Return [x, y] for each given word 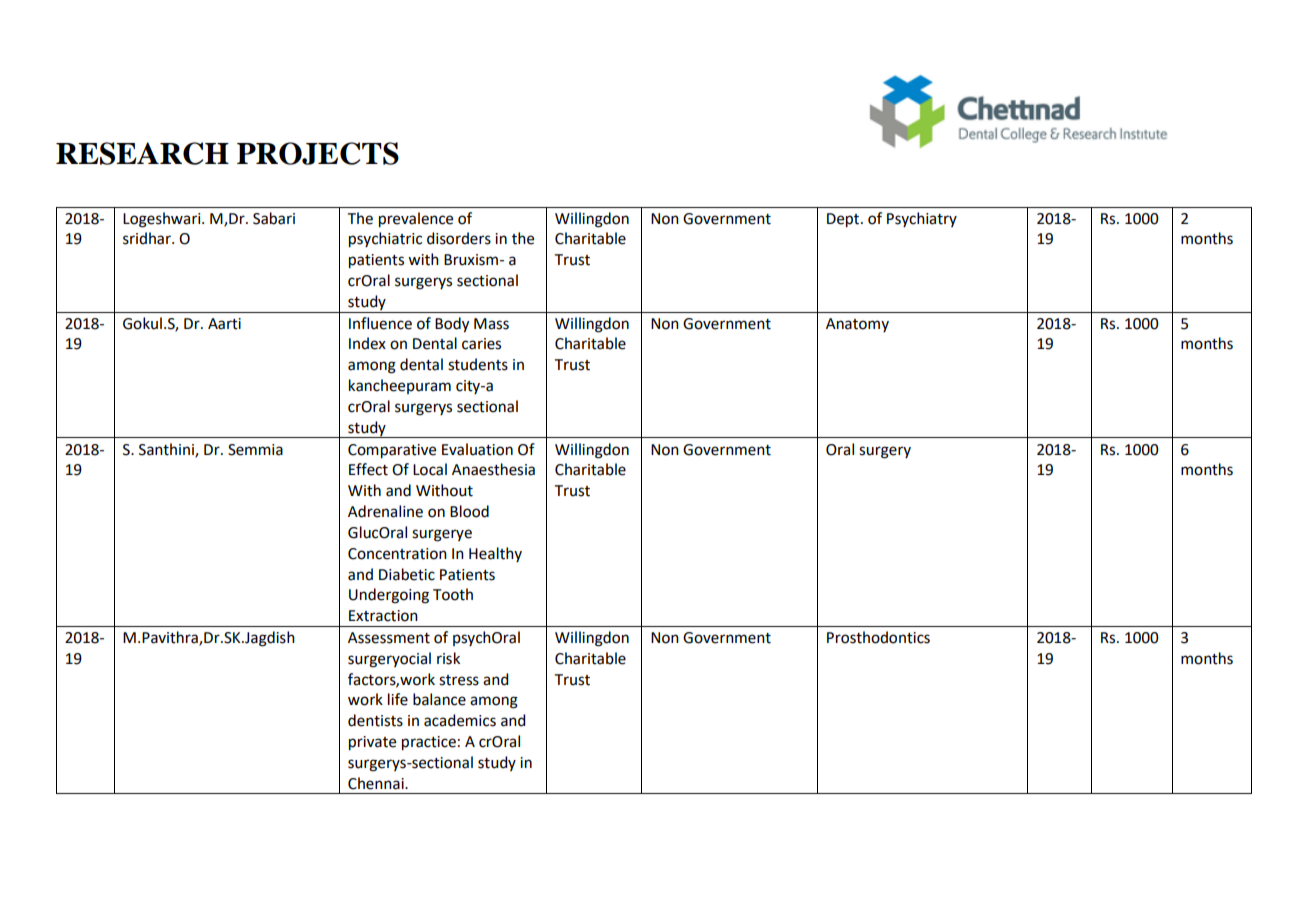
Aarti [224, 324]
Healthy [495, 554]
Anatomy [857, 325]
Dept [844, 220]
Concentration [397, 554]
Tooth [453, 594]
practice [429, 743]
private [372, 743]
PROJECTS [318, 153]
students [478, 364]
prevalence [416, 220]
